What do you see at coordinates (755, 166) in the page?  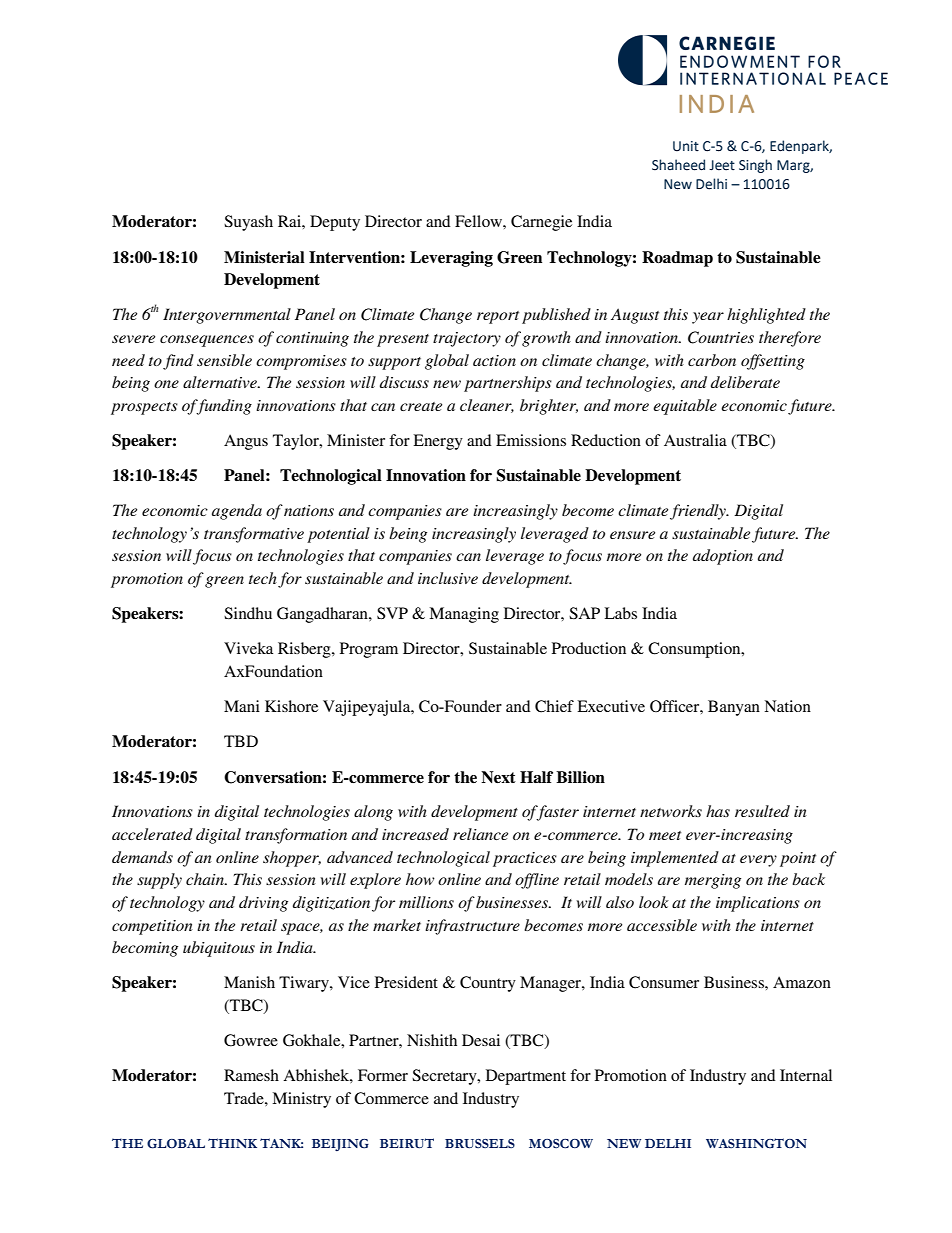 I see `Singh` at bounding box center [755, 166].
